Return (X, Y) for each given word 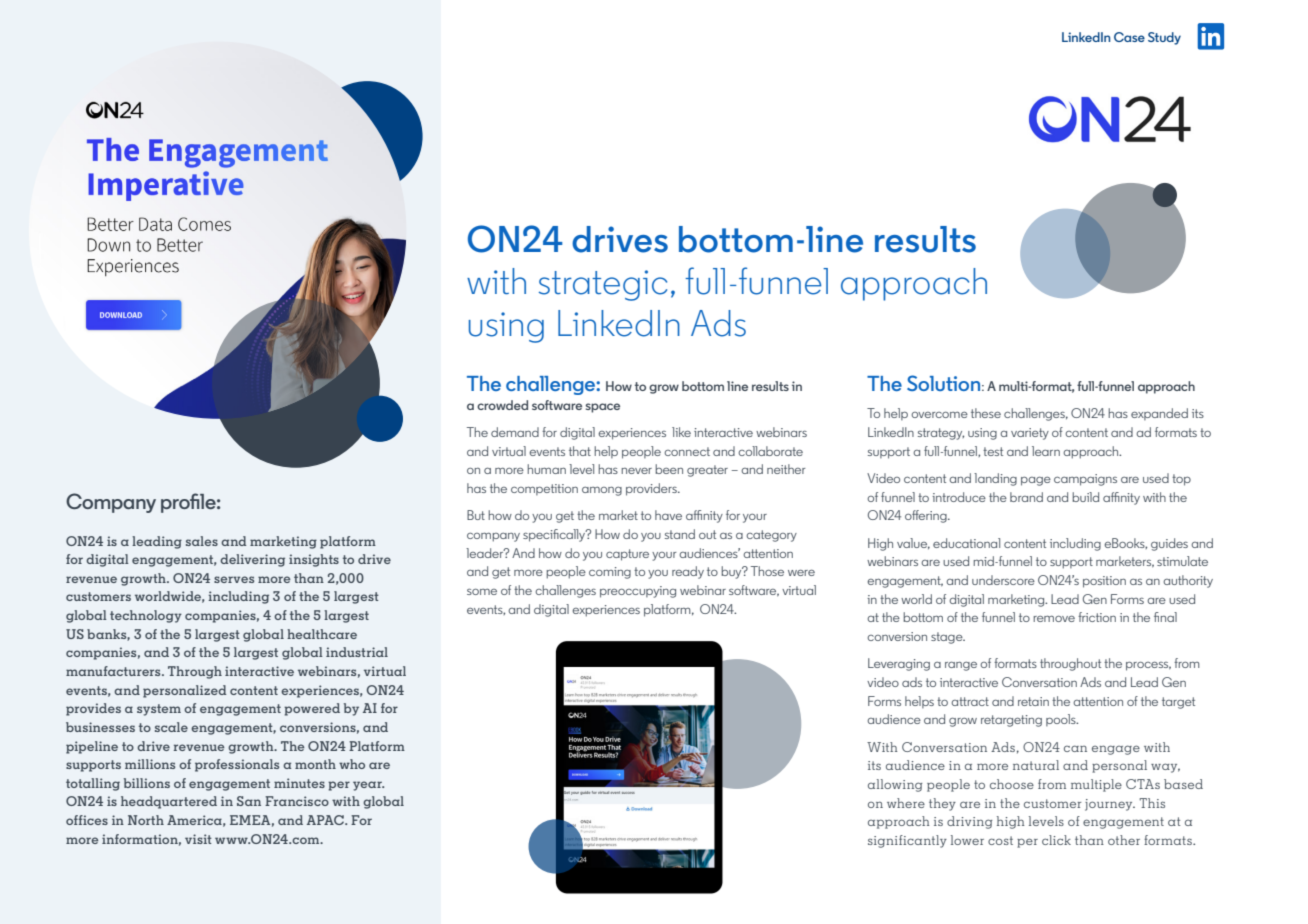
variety (1030, 434)
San (249, 801)
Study (1164, 38)
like (681, 432)
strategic (603, 285)
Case (1129, 37)
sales (202, 541)
